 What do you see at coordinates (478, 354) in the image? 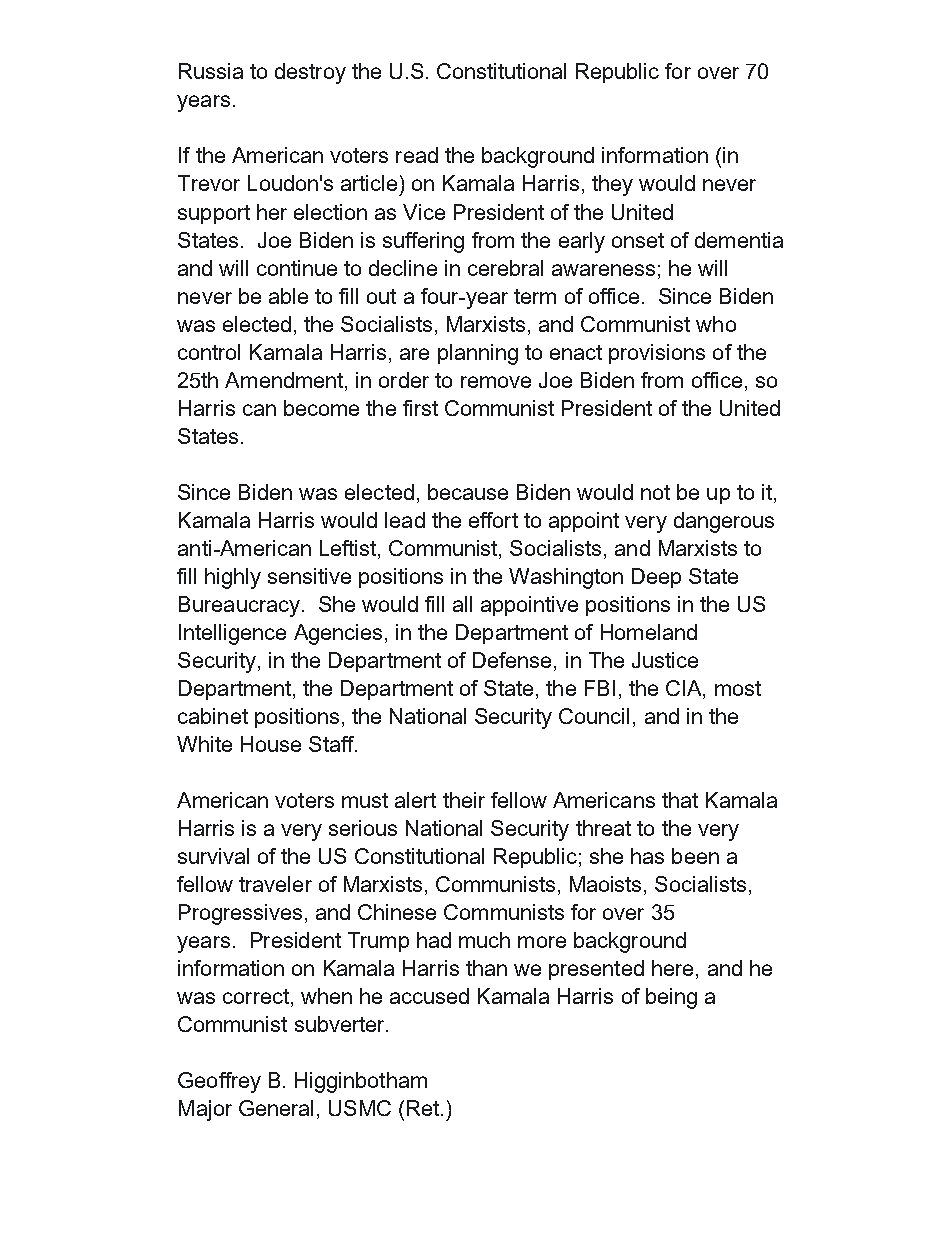
I see `planning` at bounding box center [478, 354].
